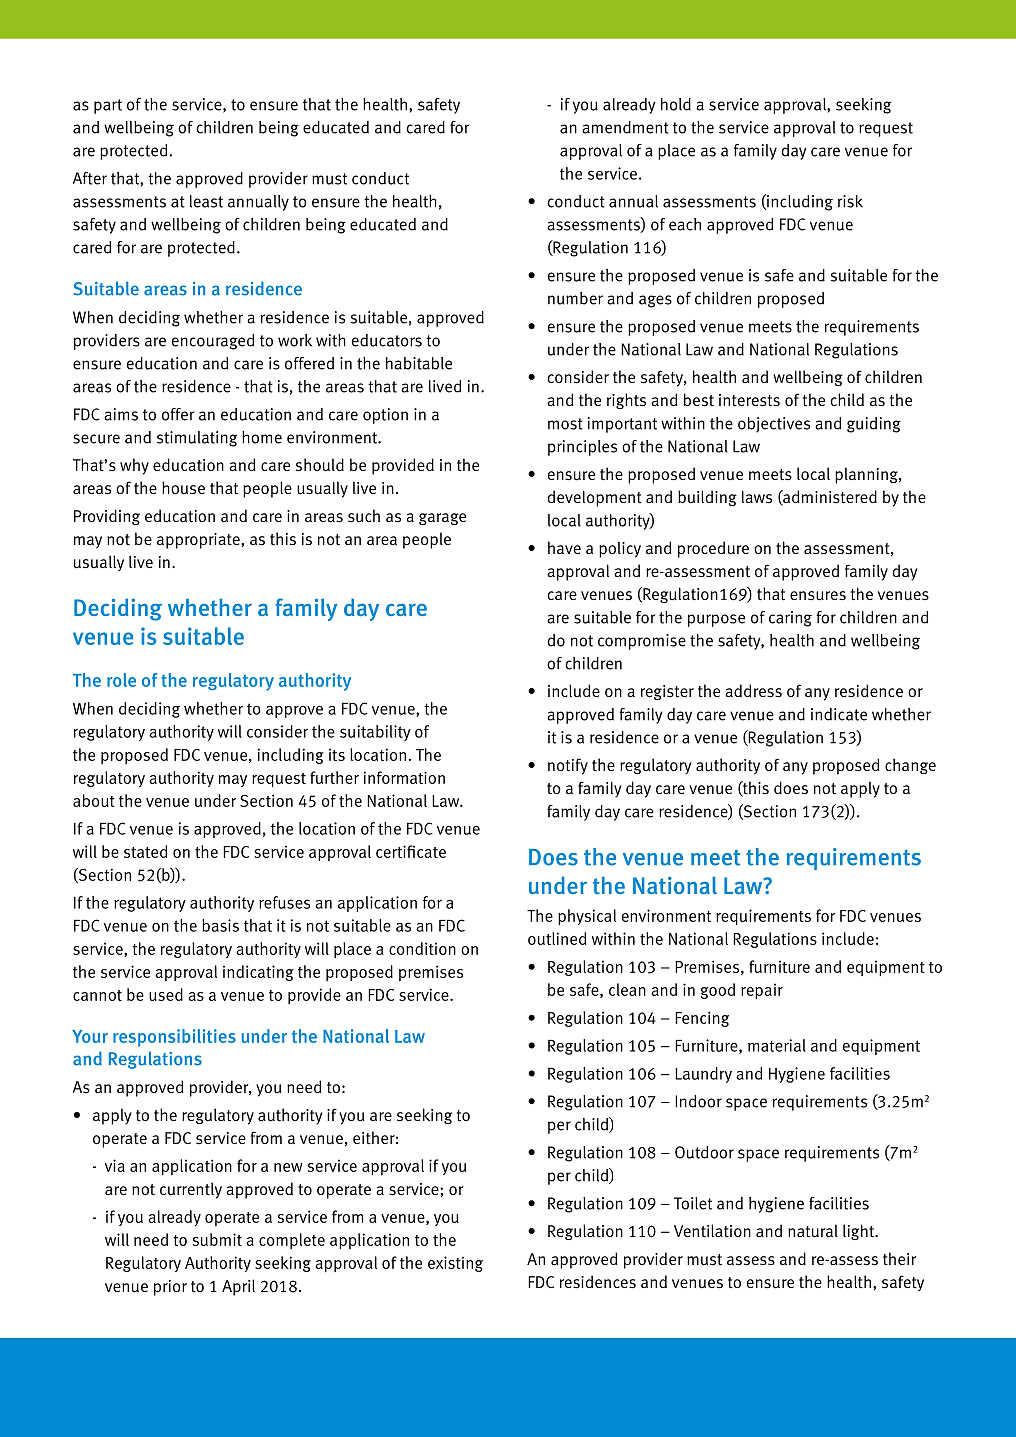 This document has height=1437, width=1016. Describe the element at coordinates (442, 519) in the document. I see `garage` at that location.
